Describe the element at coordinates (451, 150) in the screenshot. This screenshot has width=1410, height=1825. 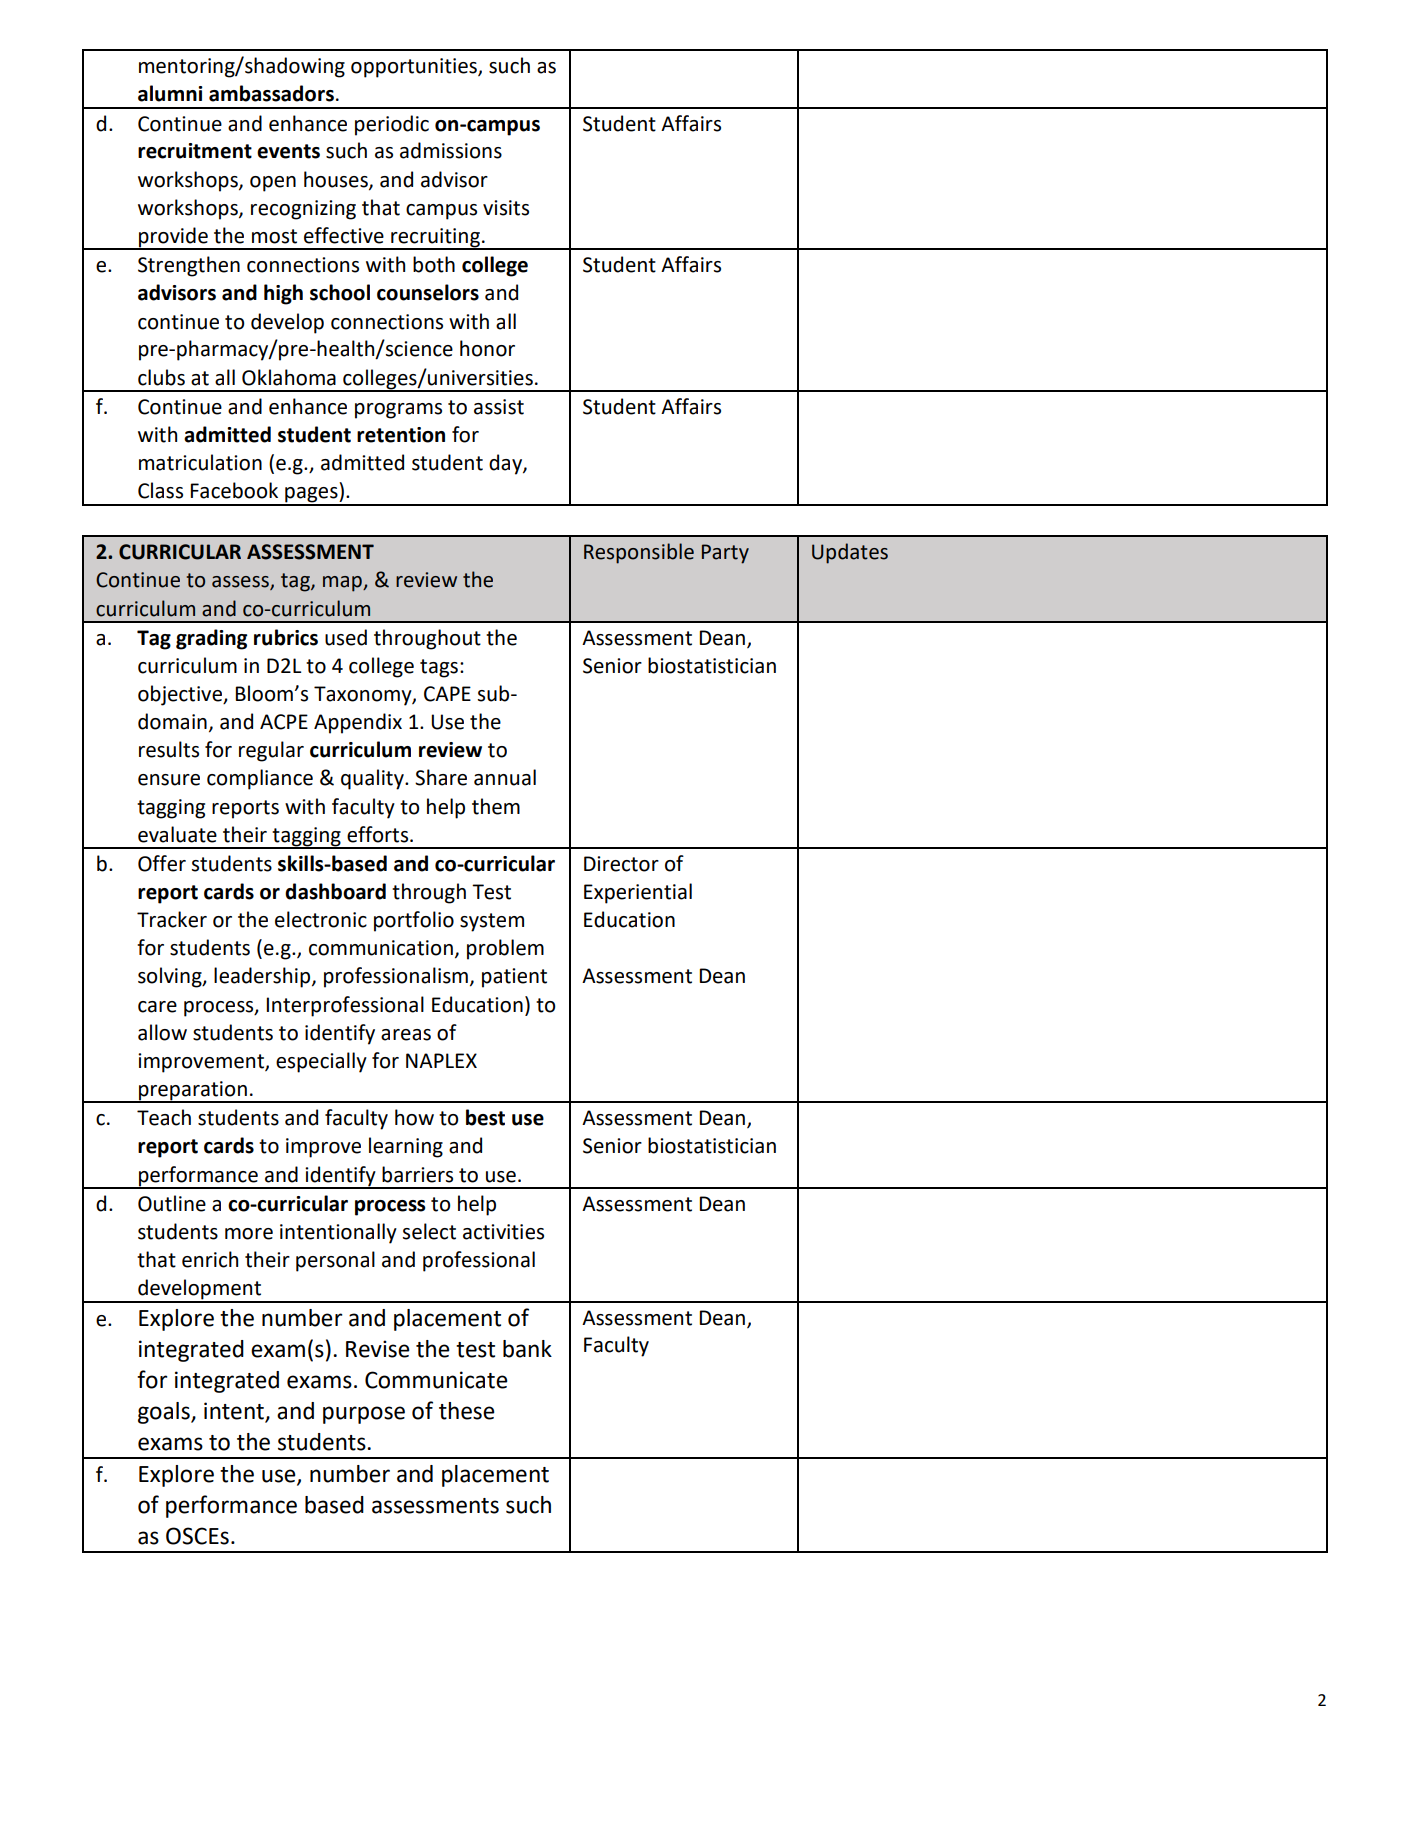
I see `admissions` at that location.
